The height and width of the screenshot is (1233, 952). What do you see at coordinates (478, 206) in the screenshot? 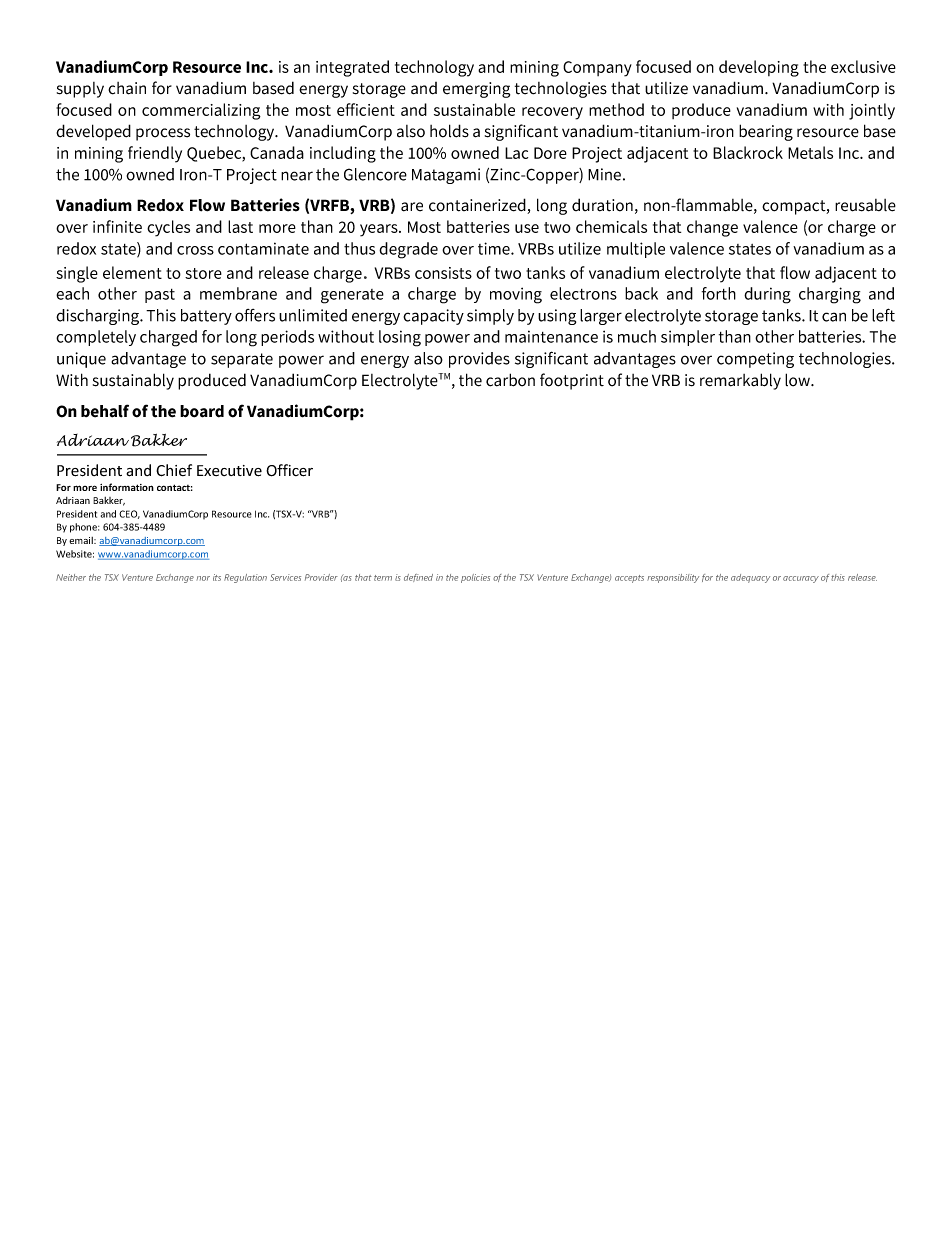
I see `containerized` at bounding box center [478, 206].
